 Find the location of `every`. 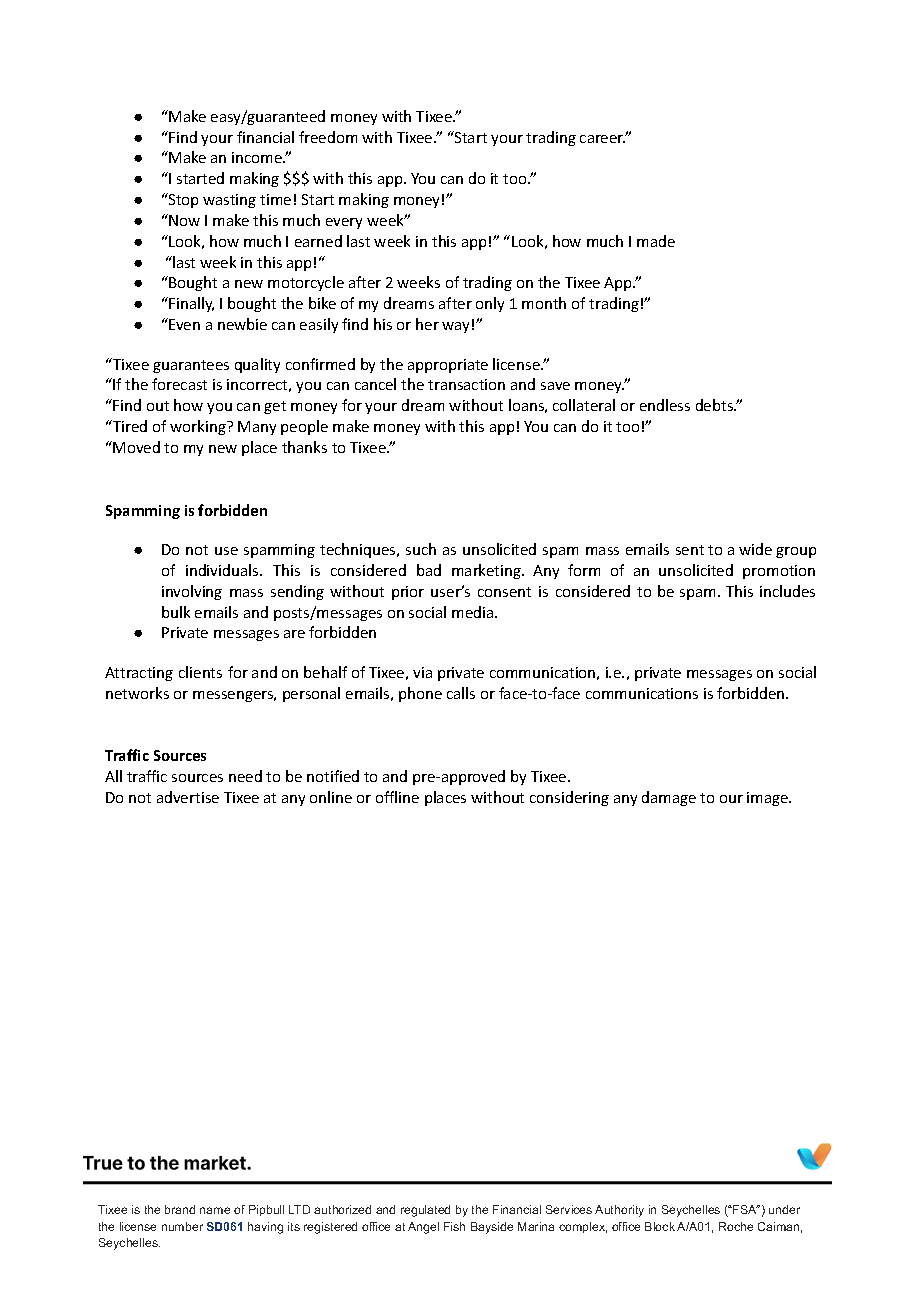

every is located at coordinates (344, 223).
